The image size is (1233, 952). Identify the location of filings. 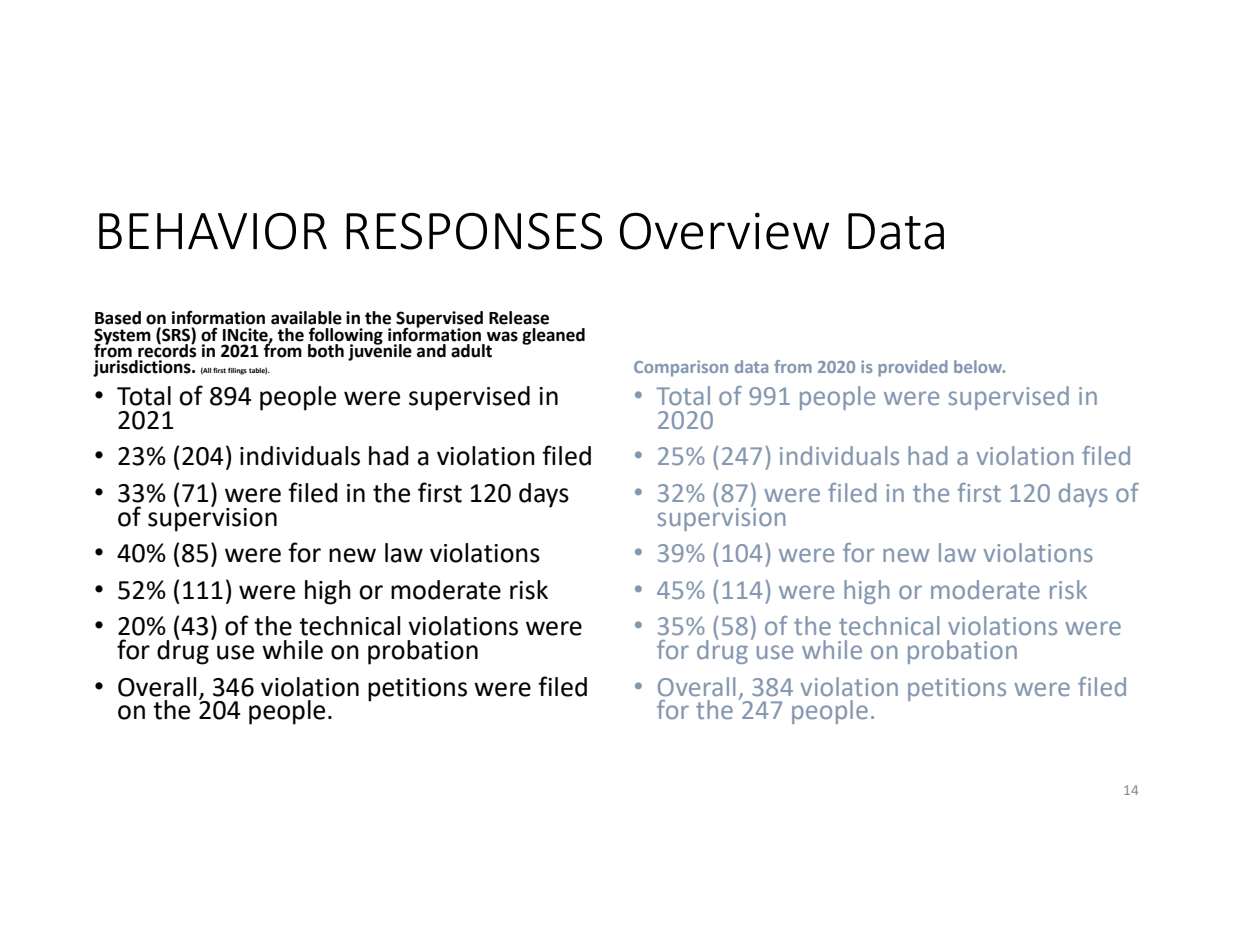
(237, 371).
